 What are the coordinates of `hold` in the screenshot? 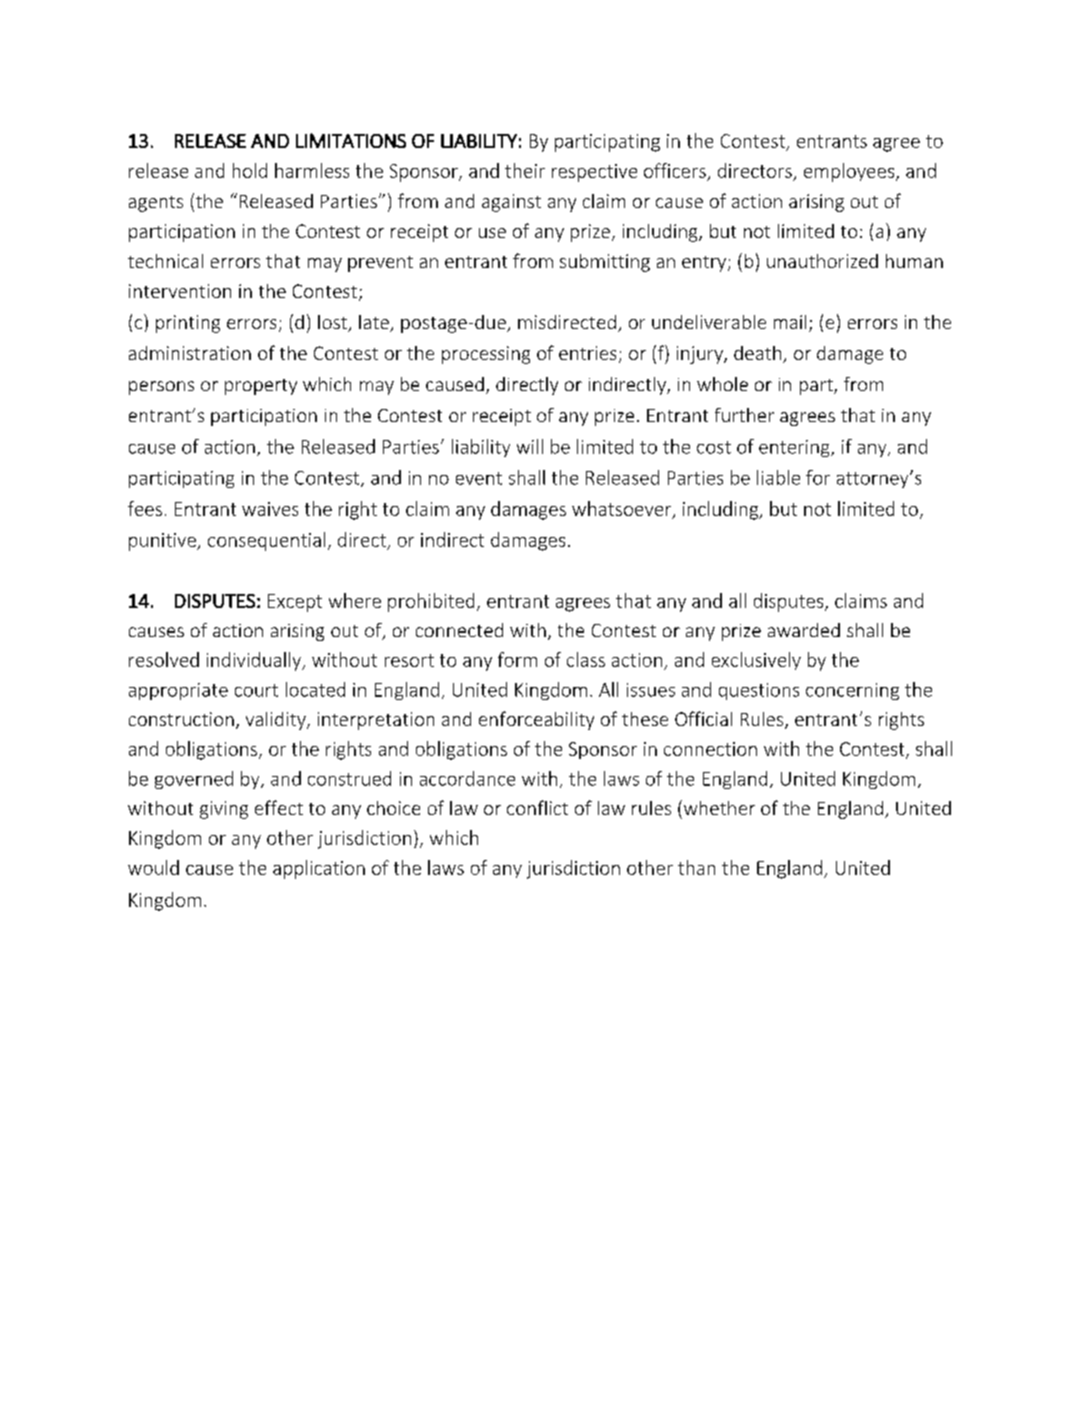 It's located at (250, 170).
